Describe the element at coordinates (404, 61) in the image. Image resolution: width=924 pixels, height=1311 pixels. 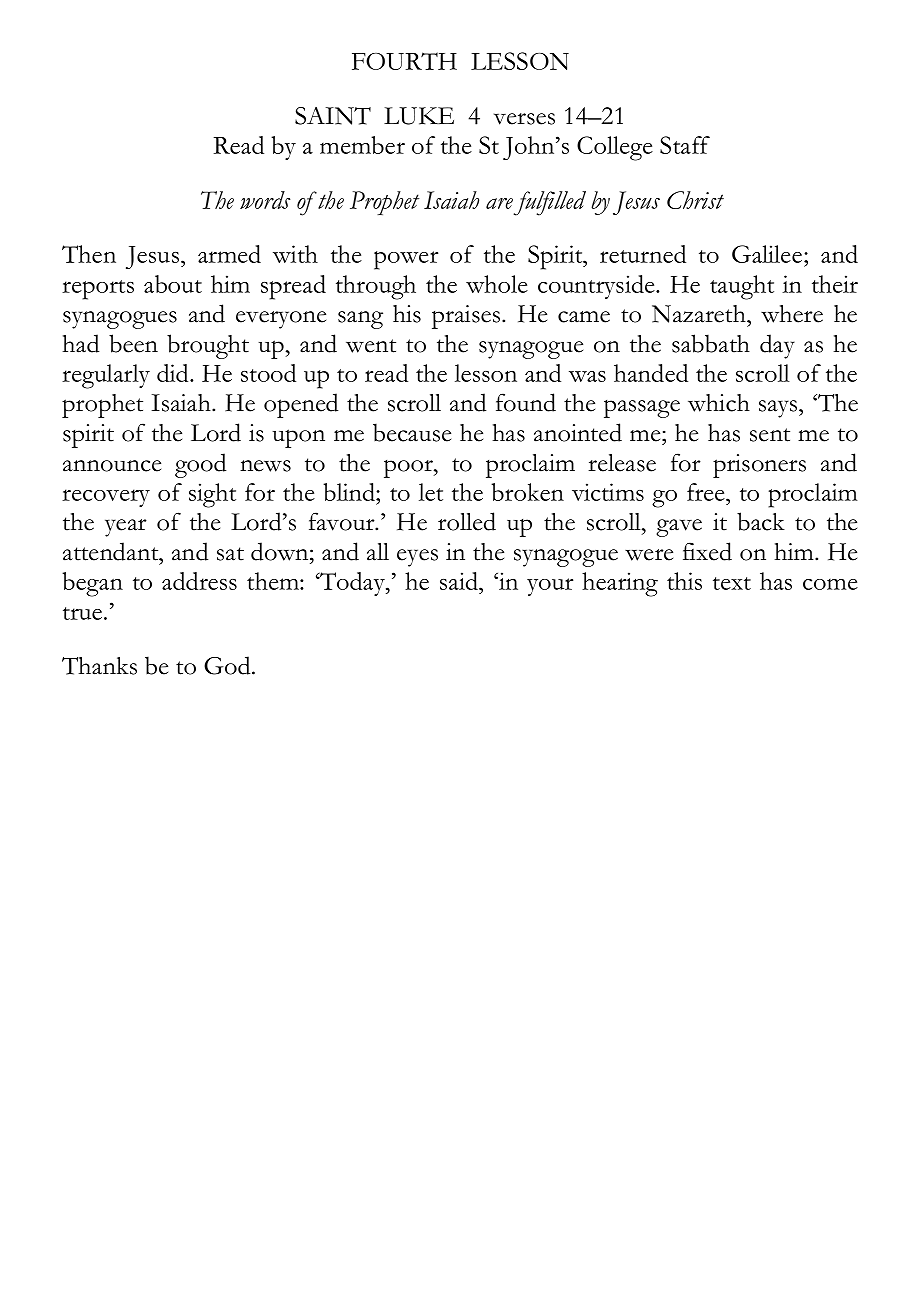
I see `FOURTH` at that location.
